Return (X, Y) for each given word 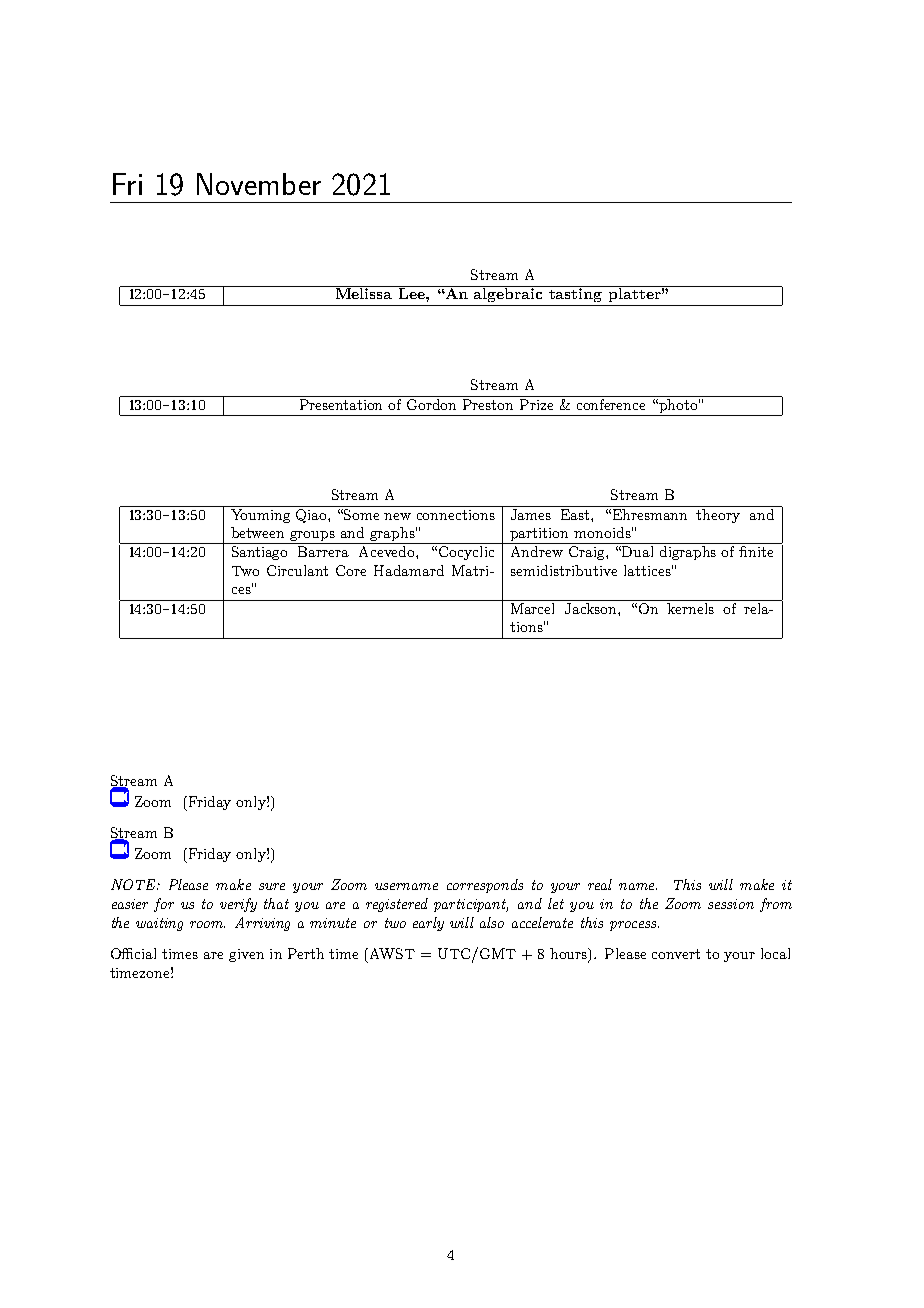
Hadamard (409, 570)
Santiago (259, 553)
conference (612, 403)
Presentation (341, 403)
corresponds (485, 886)
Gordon (432, 403)
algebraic (509, 294)
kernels (691, 607)
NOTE (134, 884)
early (428, 924)
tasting (576, 294)
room (207, 924)
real (600, 884)
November (259, 184)
